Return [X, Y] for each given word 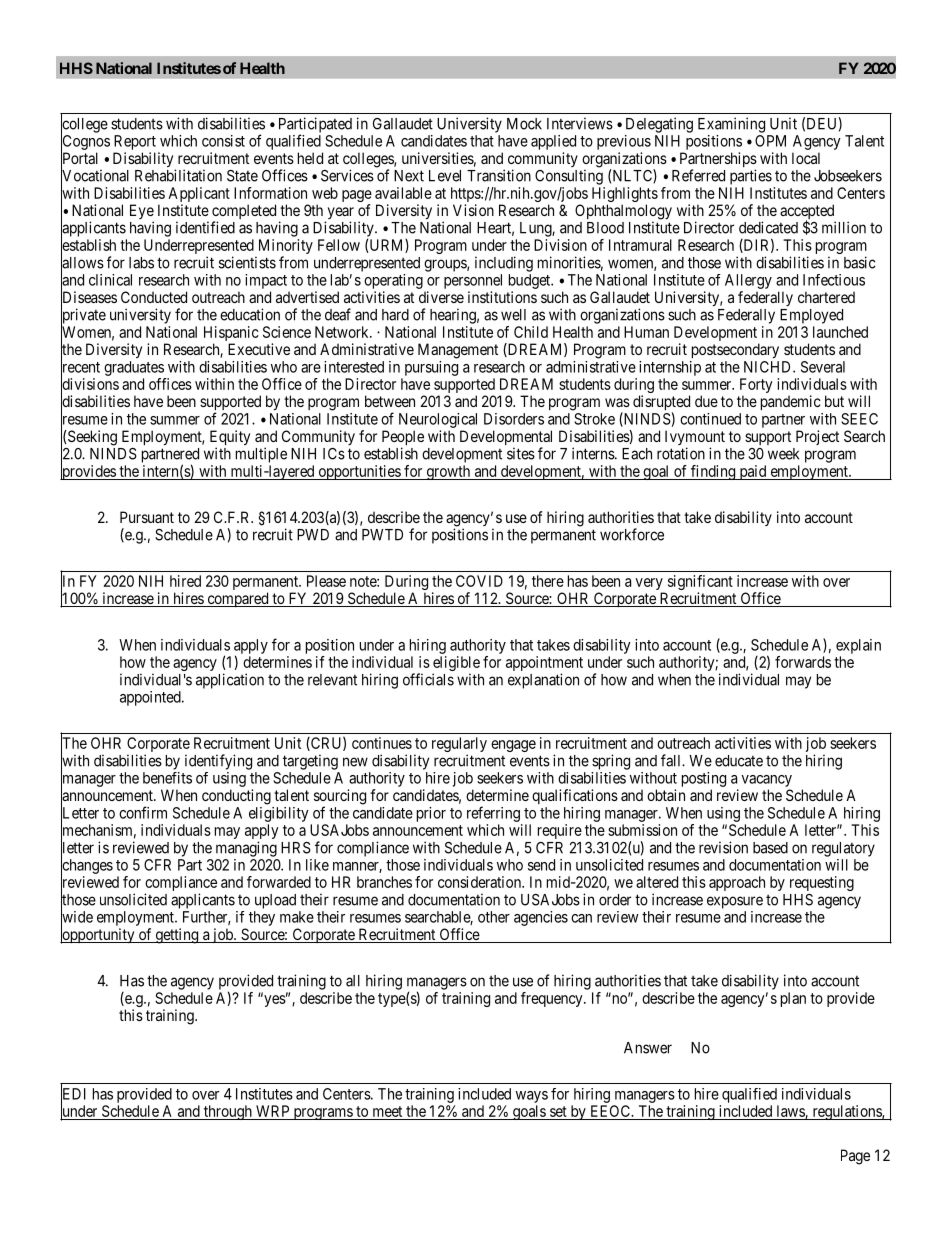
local [806, 158]
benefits [167, 778]
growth [448, 472]
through [227, 1112]
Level [445, 176]
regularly [459, 746]
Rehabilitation [178, 175]
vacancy [766, 781]
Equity [230, 439]
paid [753, 472]
